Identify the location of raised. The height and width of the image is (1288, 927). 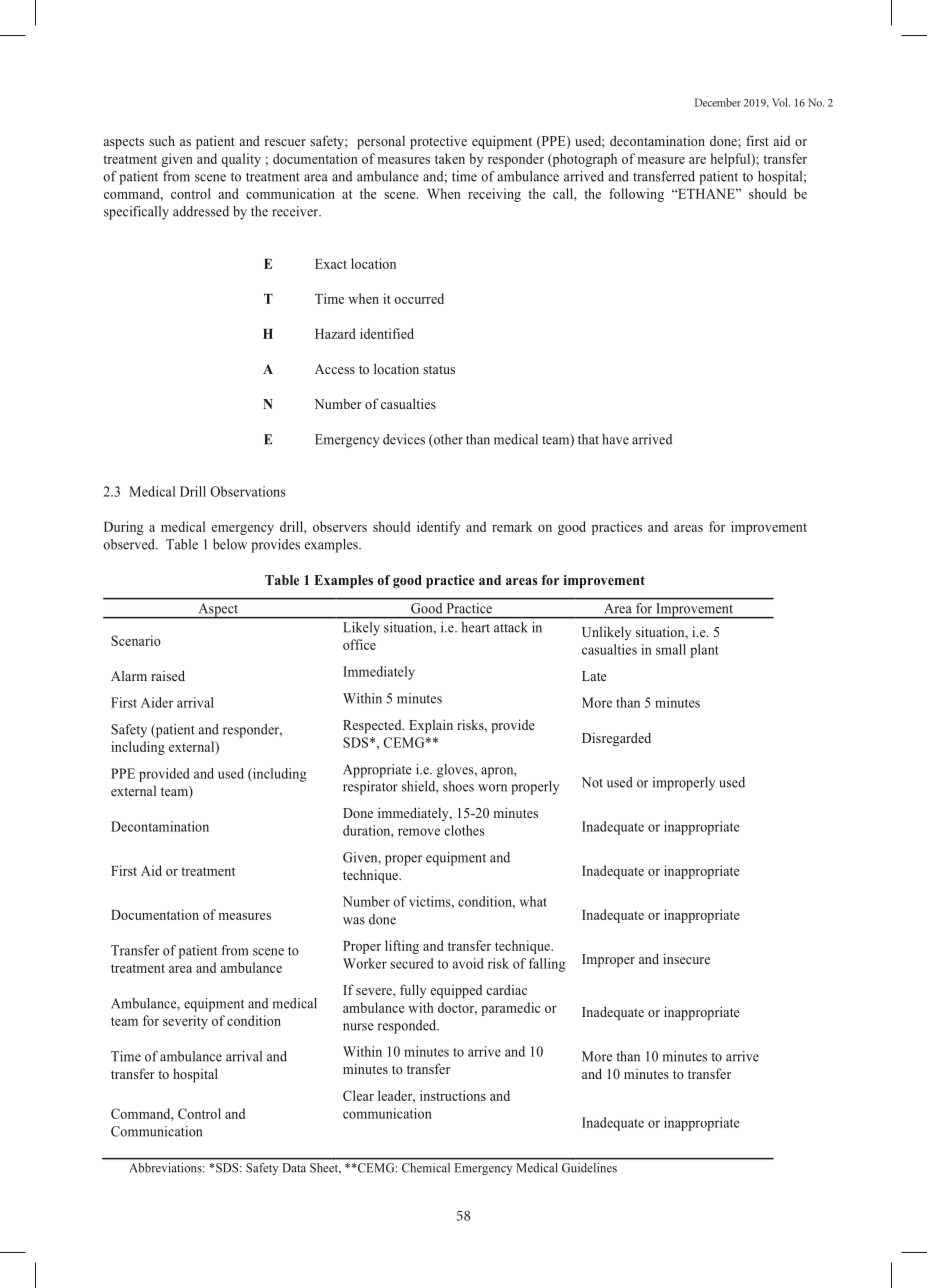
(168, 675).
